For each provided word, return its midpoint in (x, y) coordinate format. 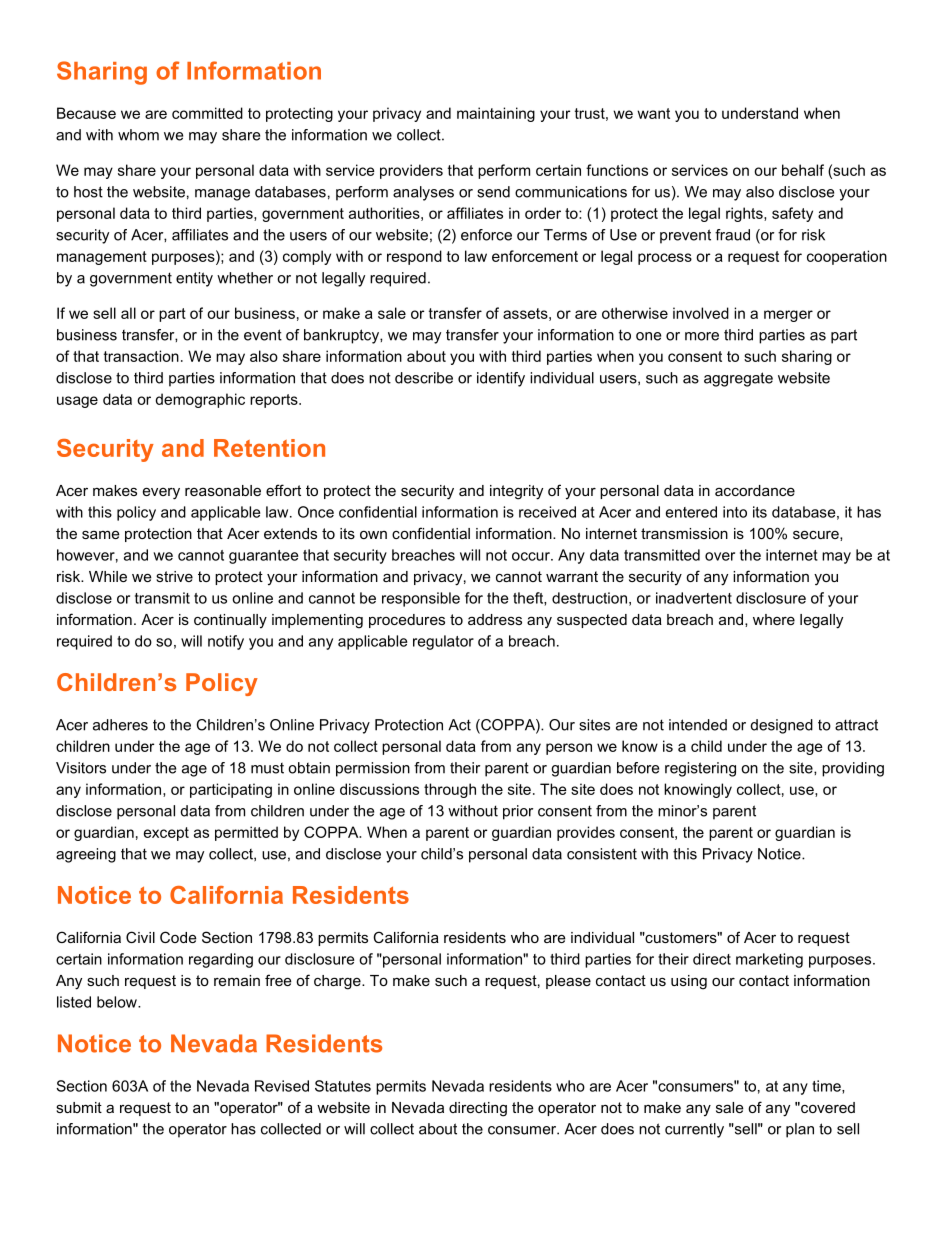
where (774, 619)
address (495, 619)
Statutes (343, 1086)
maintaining (496, 114)
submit (79, 1107)
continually (230, 621)
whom (138, 135)
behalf (803, 170)
